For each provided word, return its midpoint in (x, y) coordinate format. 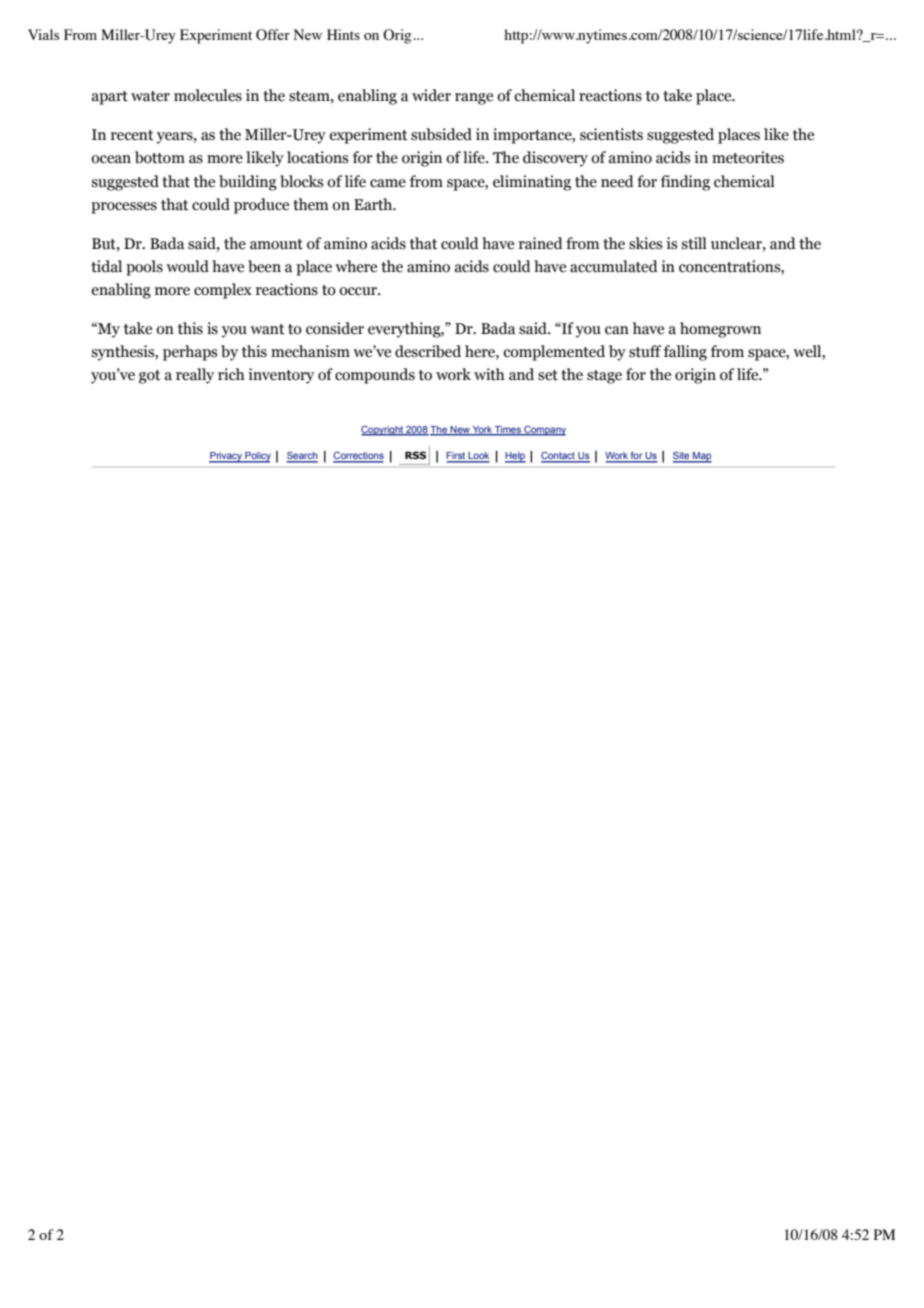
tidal (106, 266)
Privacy (226, 457)
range (474, 99)
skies (645, 243)
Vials (43, 34)
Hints (343, 34)
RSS (415, 455)
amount (276, 244)
